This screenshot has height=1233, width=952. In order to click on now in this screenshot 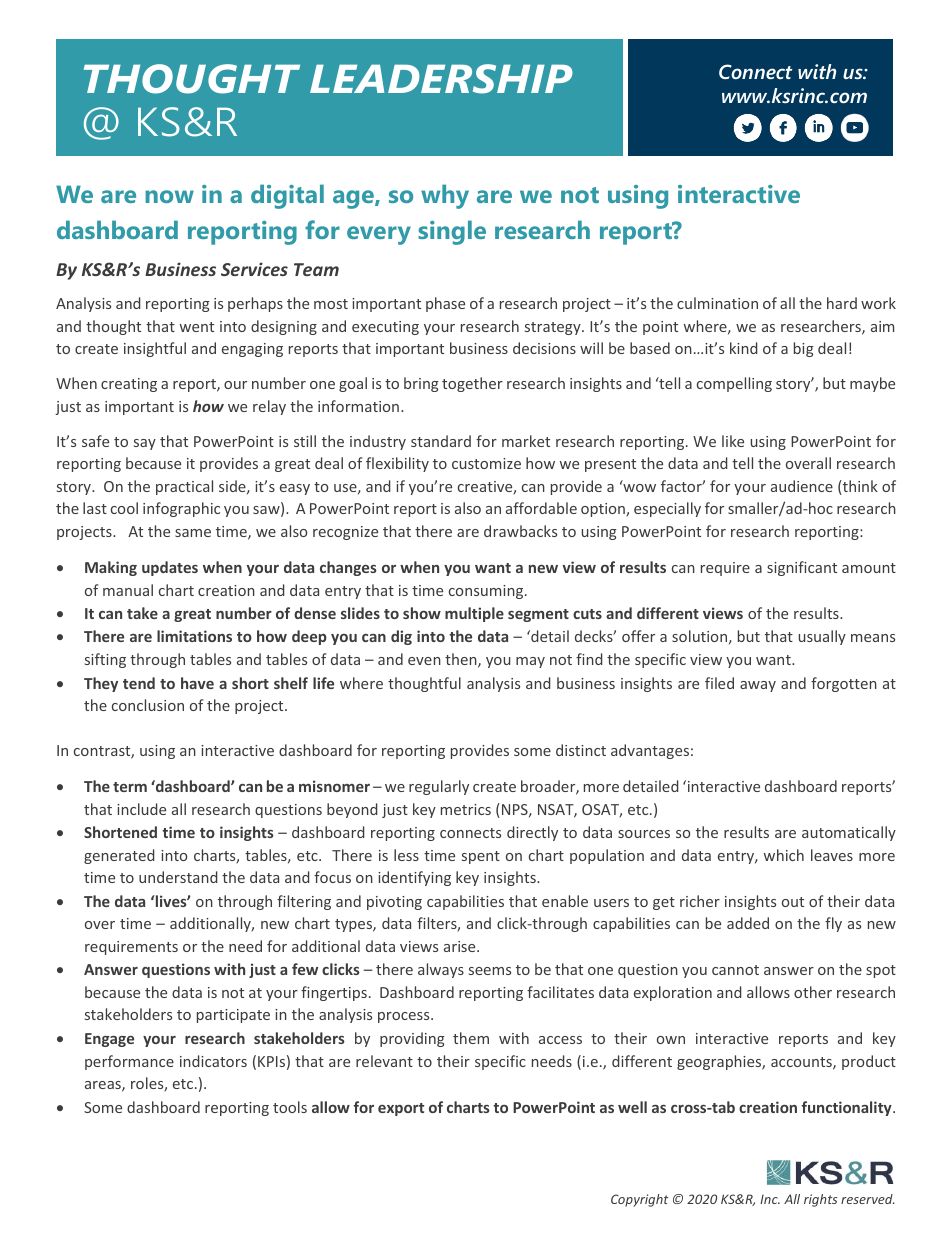, I will do `click(169, 196)`.
